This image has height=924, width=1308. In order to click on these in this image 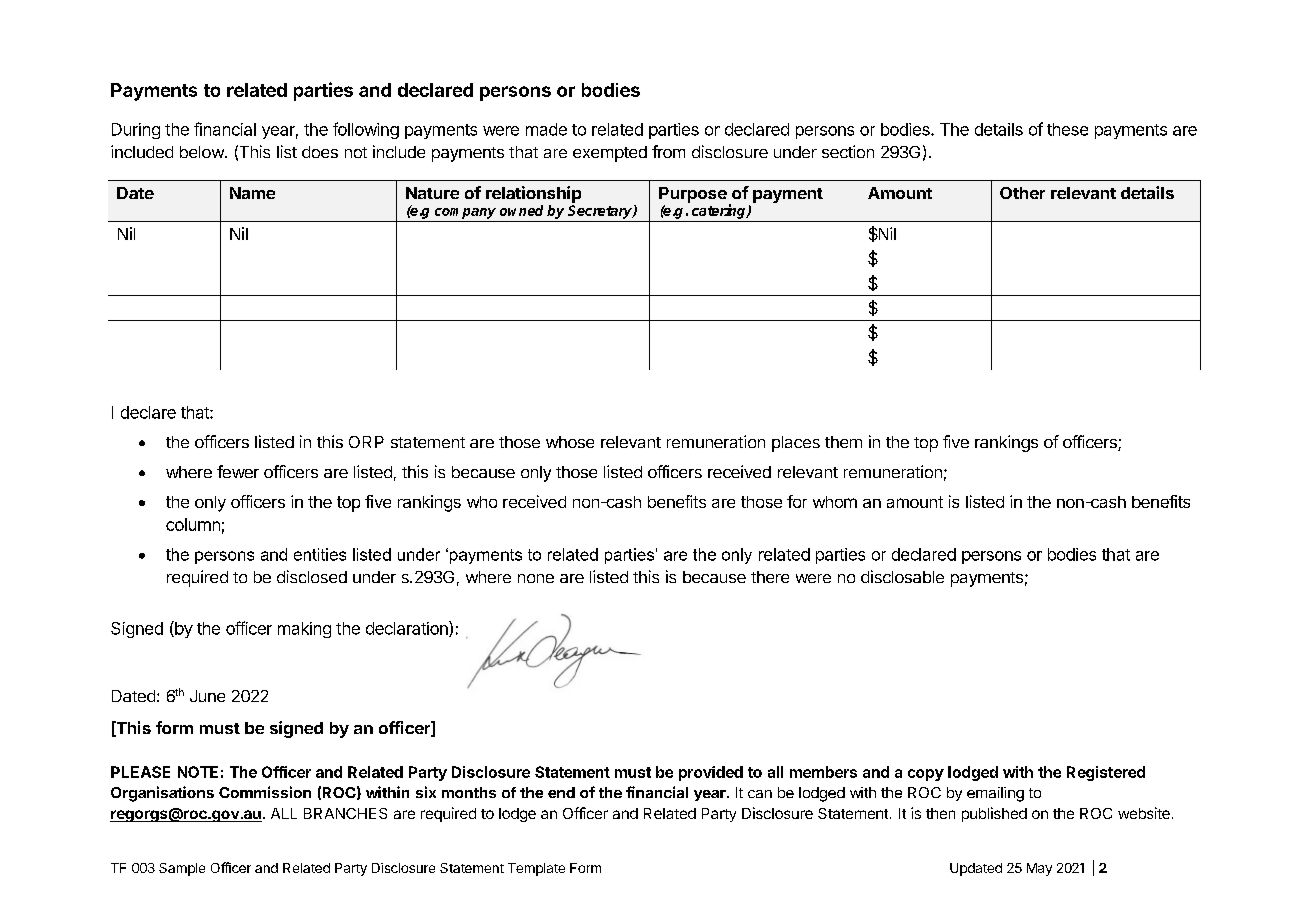, I will do `click(1067, 129)`.
